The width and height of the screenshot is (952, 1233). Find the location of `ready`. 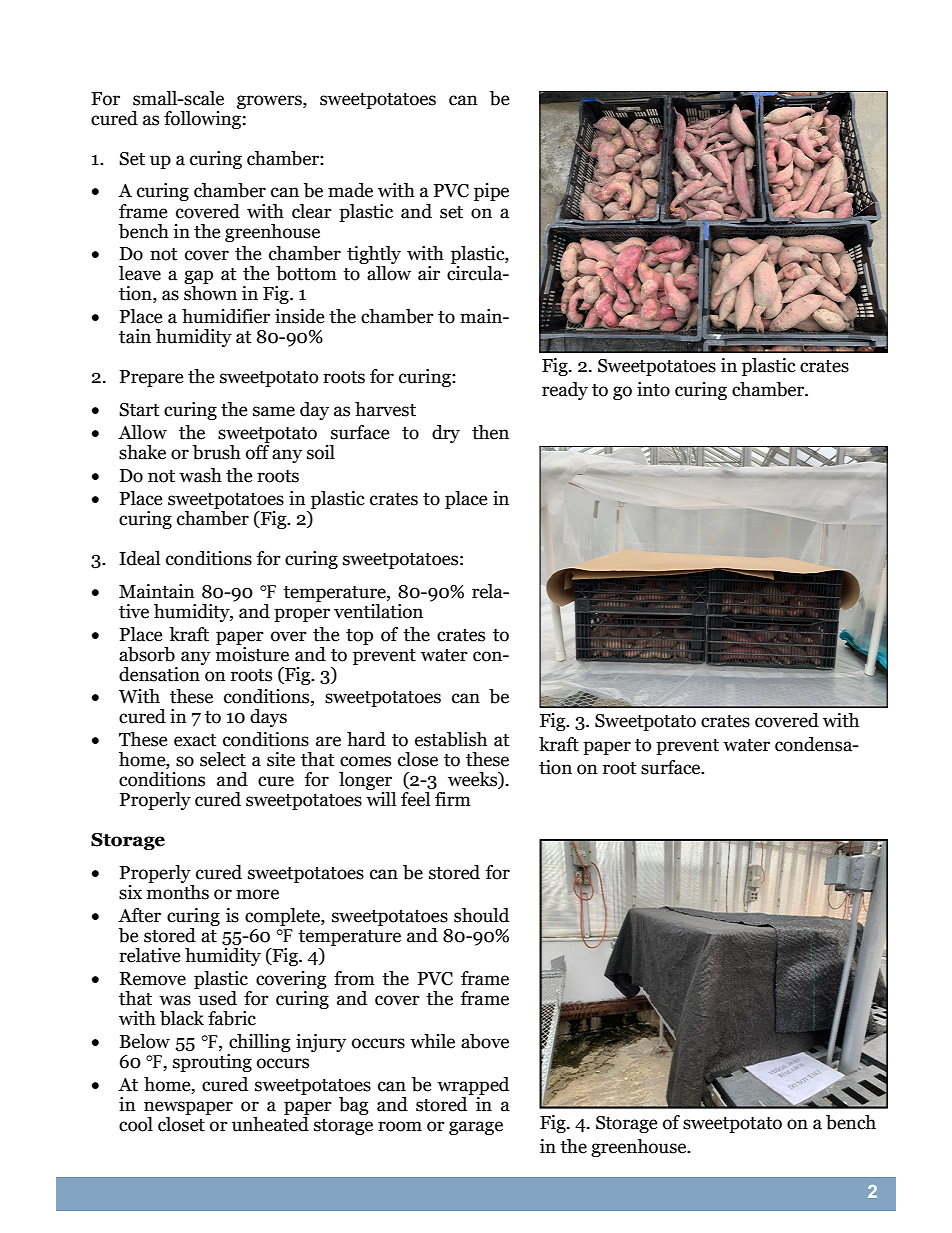

ready is located at coordinates (565, 391).
